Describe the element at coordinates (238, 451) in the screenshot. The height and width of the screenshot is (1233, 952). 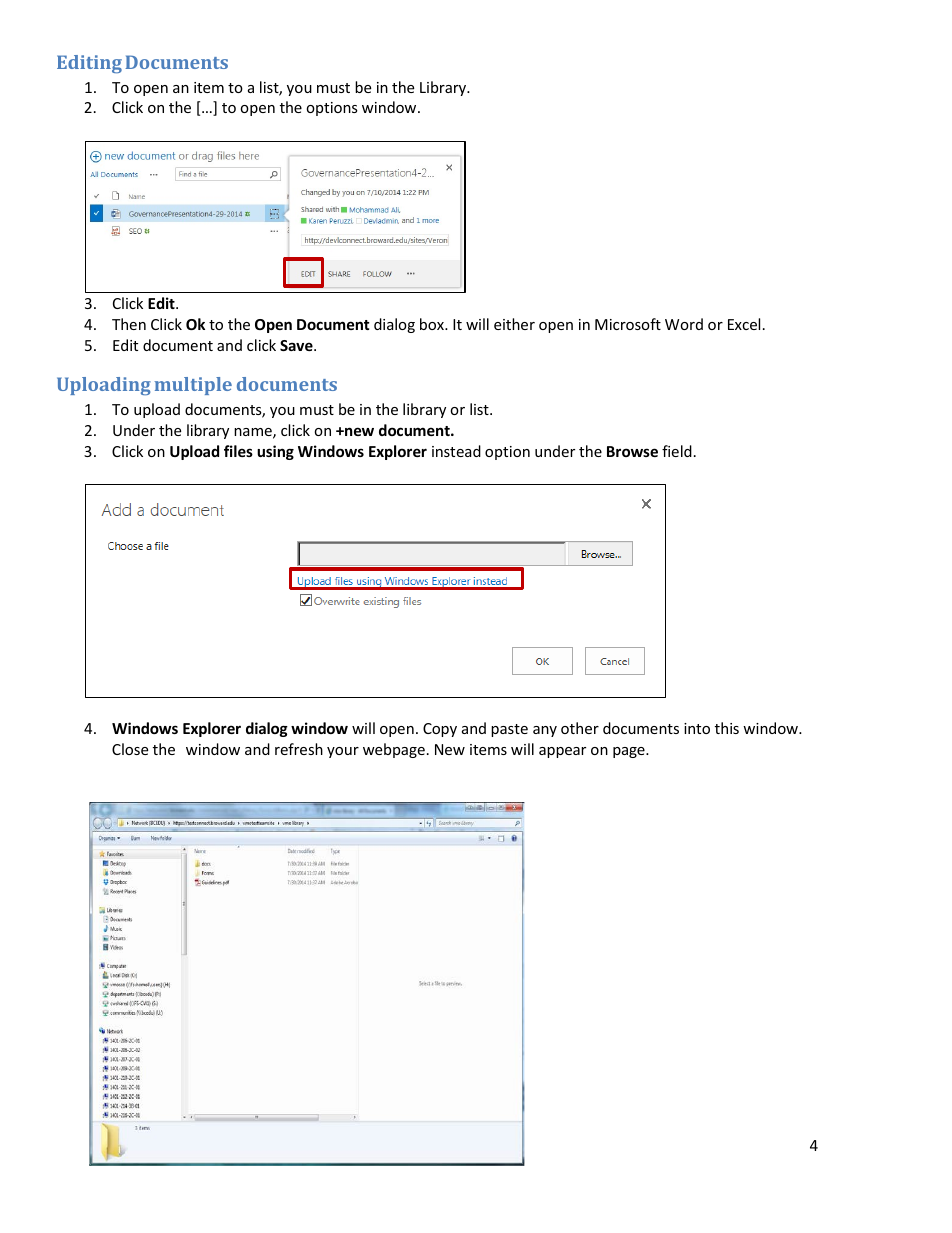
I see `files` at that location.
